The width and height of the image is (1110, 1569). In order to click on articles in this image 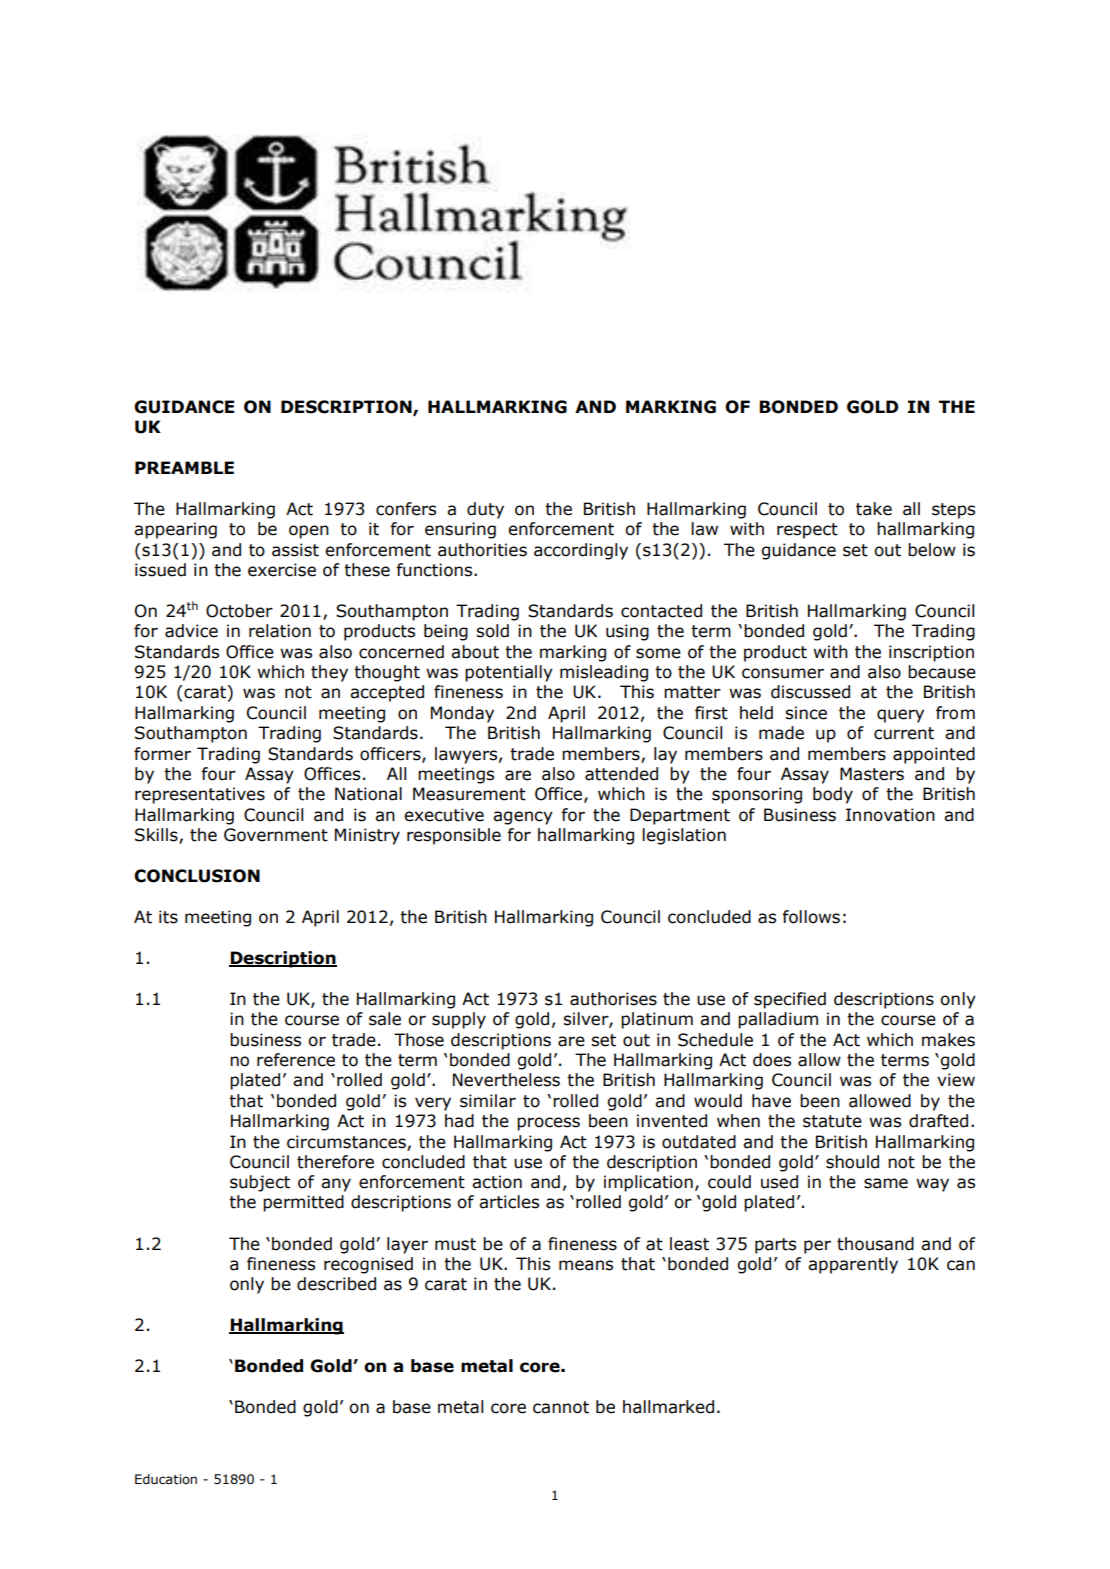, I will do `click(509, 1202)`.
